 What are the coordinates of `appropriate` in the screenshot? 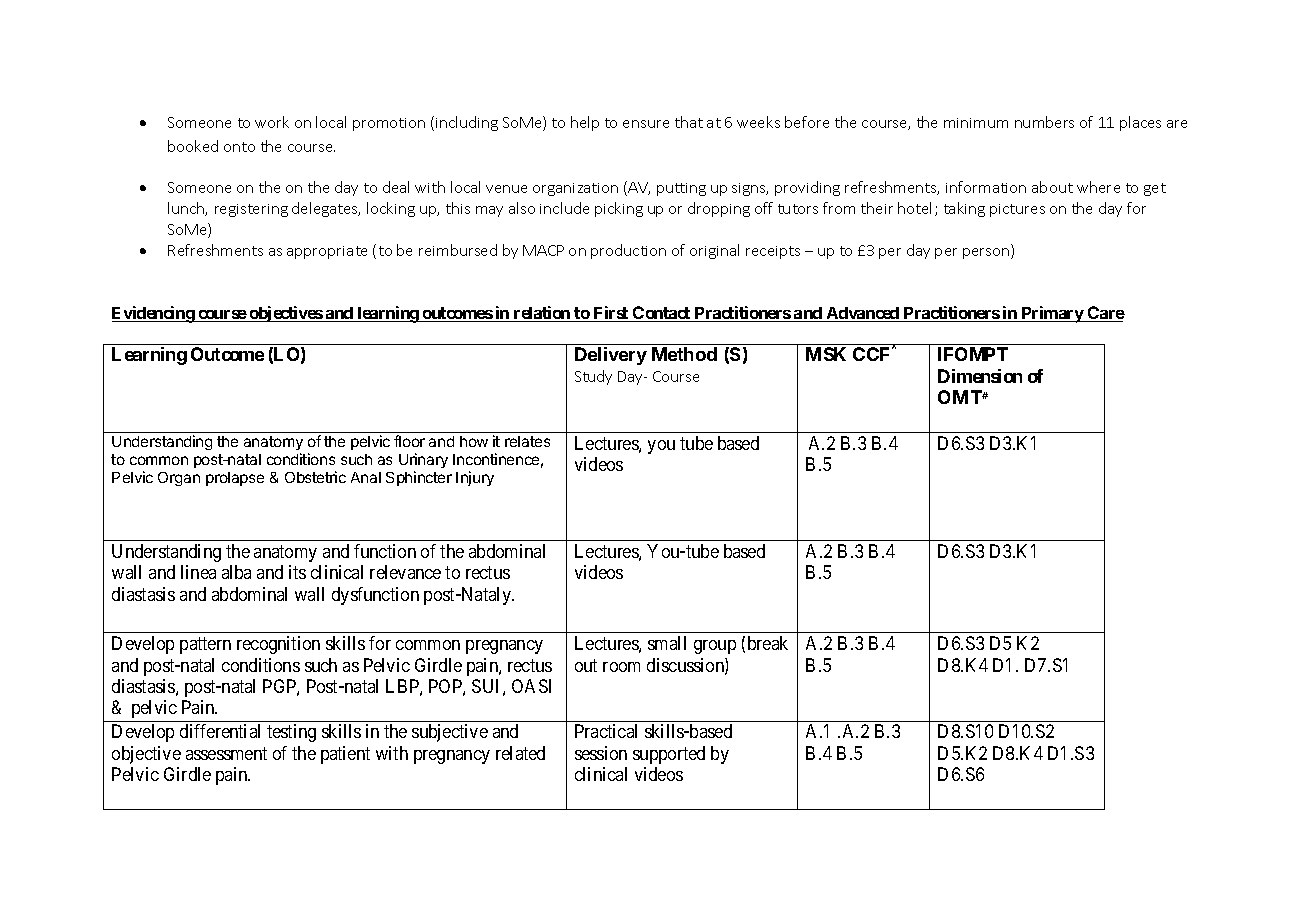 It's located at (327, 252).
